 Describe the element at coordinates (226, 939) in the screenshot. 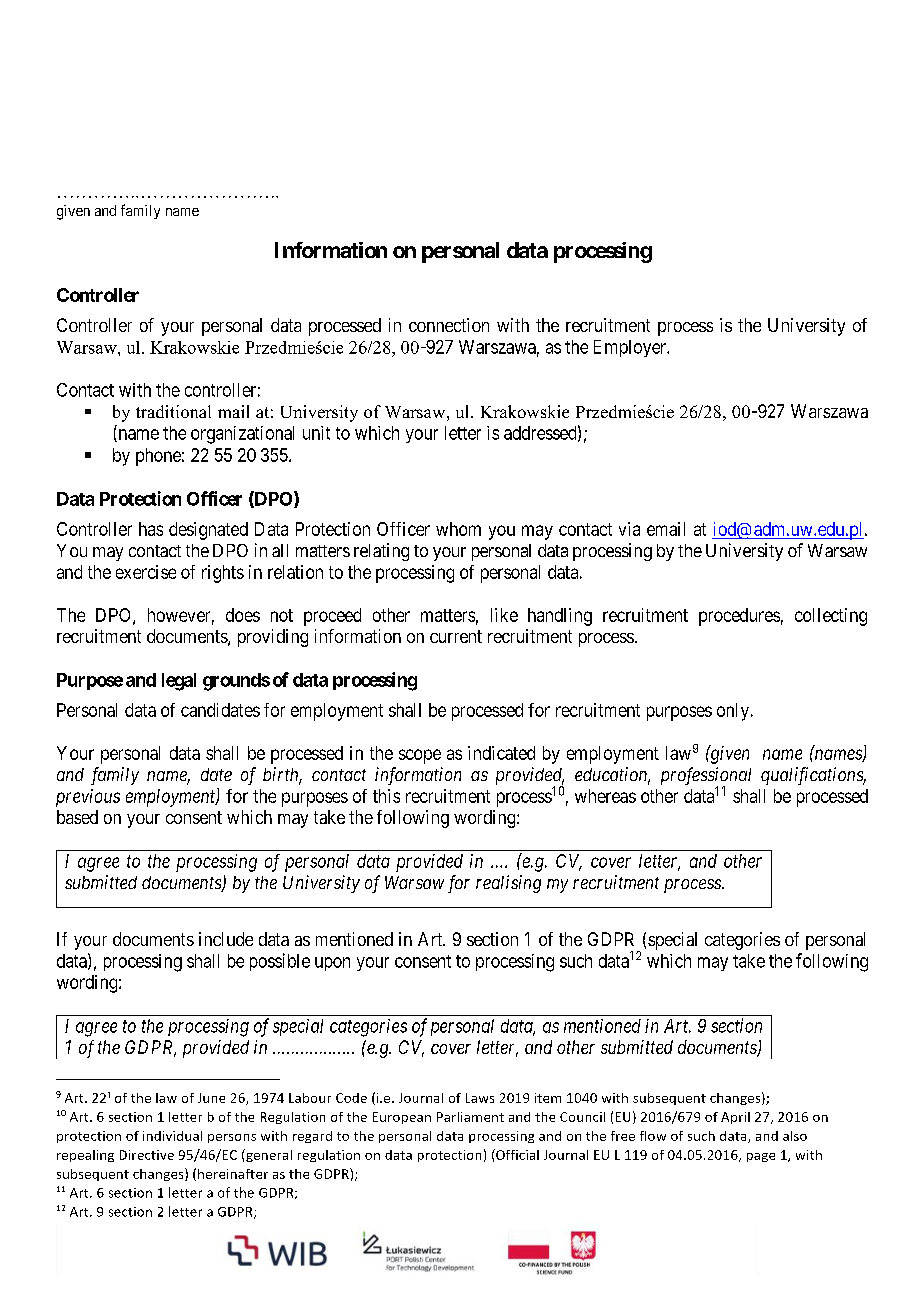

I see `include` at that location.
